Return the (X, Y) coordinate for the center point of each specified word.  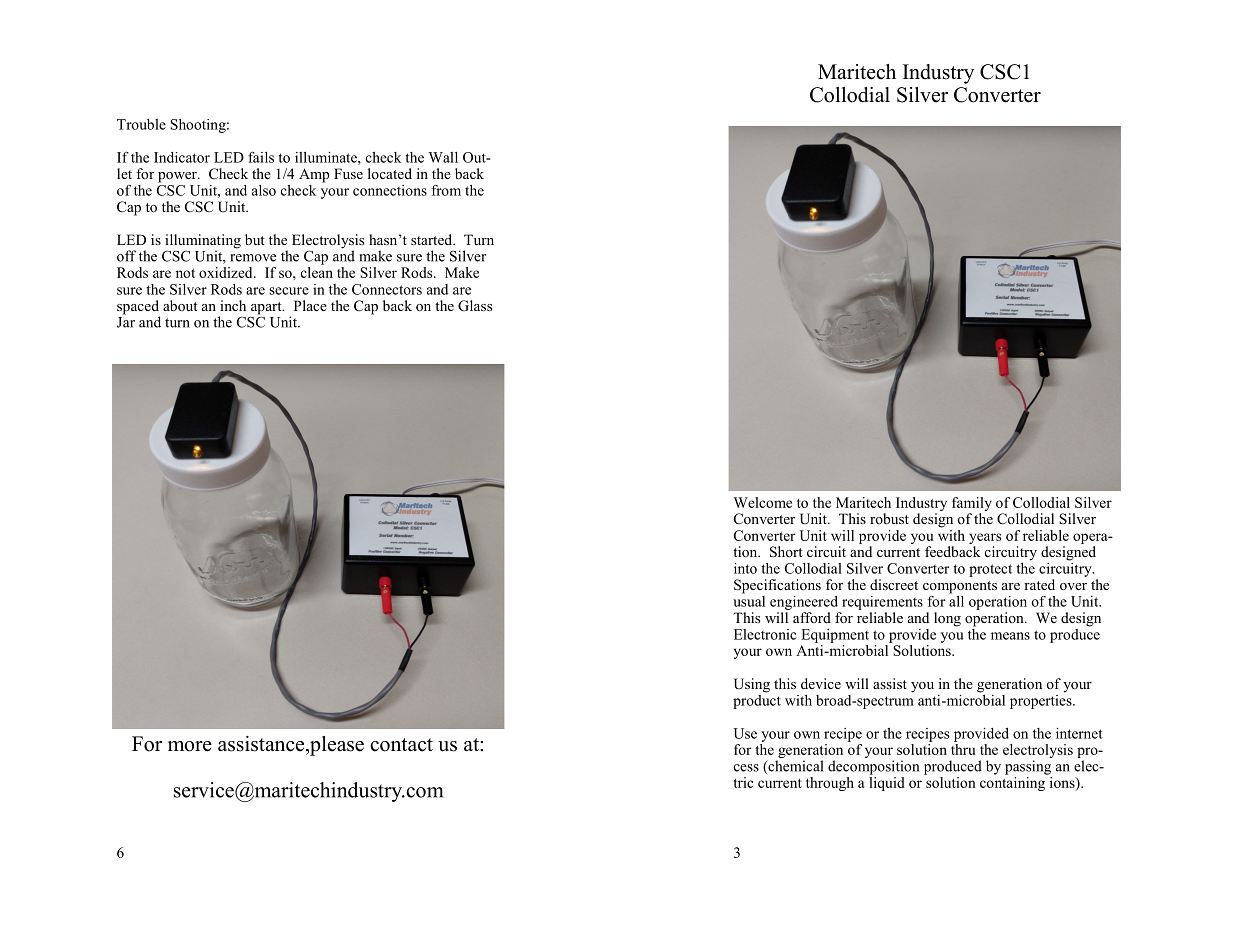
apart (267, 309)
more (190, 746)
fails (261, 157)
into (745, 568)
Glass (475, 306)
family (972, 504)
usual (749, 600)
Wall (443, 157)
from (446, 190)
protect (990, 570)
